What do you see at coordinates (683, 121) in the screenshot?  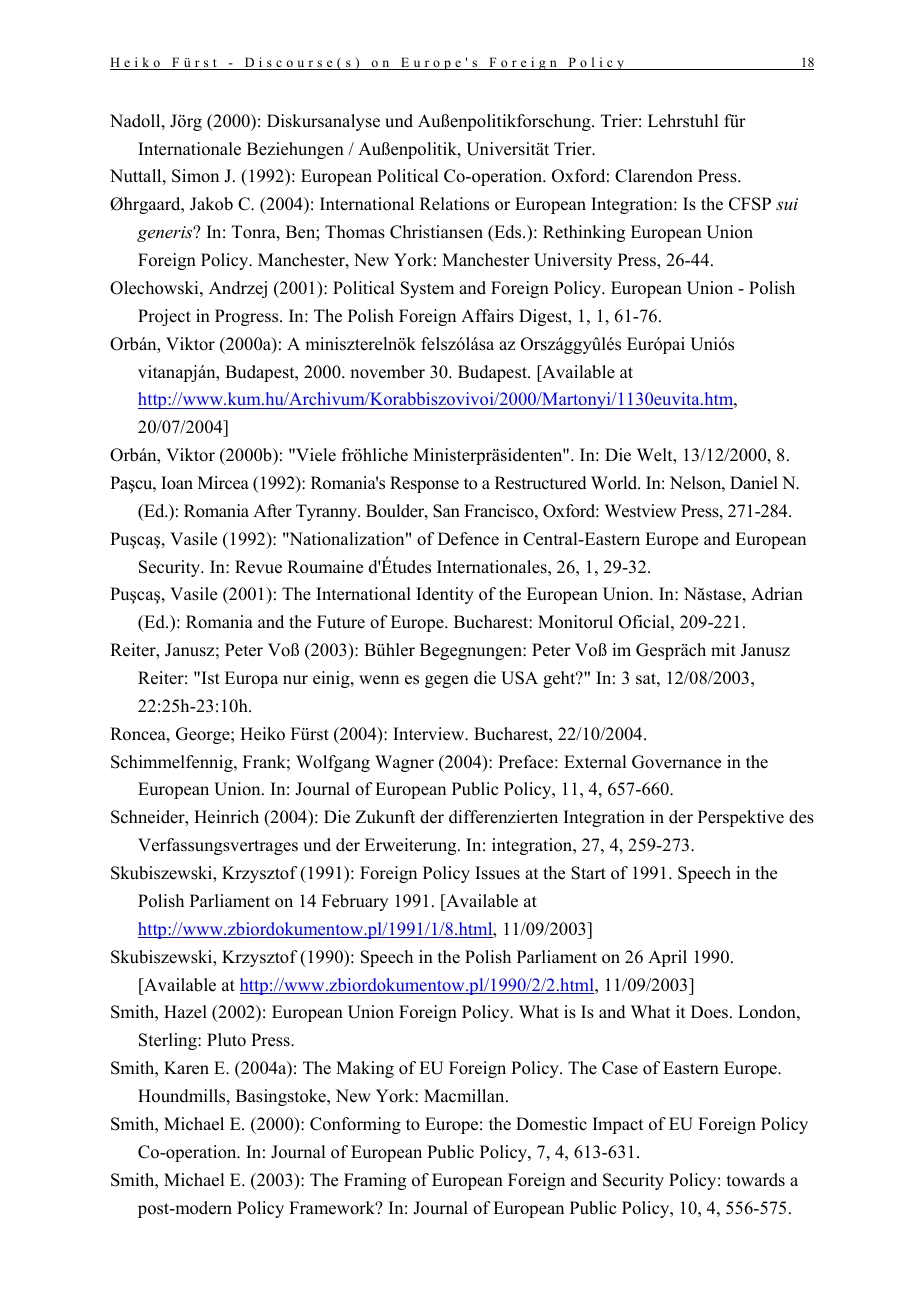 I see `Lehrstuhl` at bounding box center [683, 121].
